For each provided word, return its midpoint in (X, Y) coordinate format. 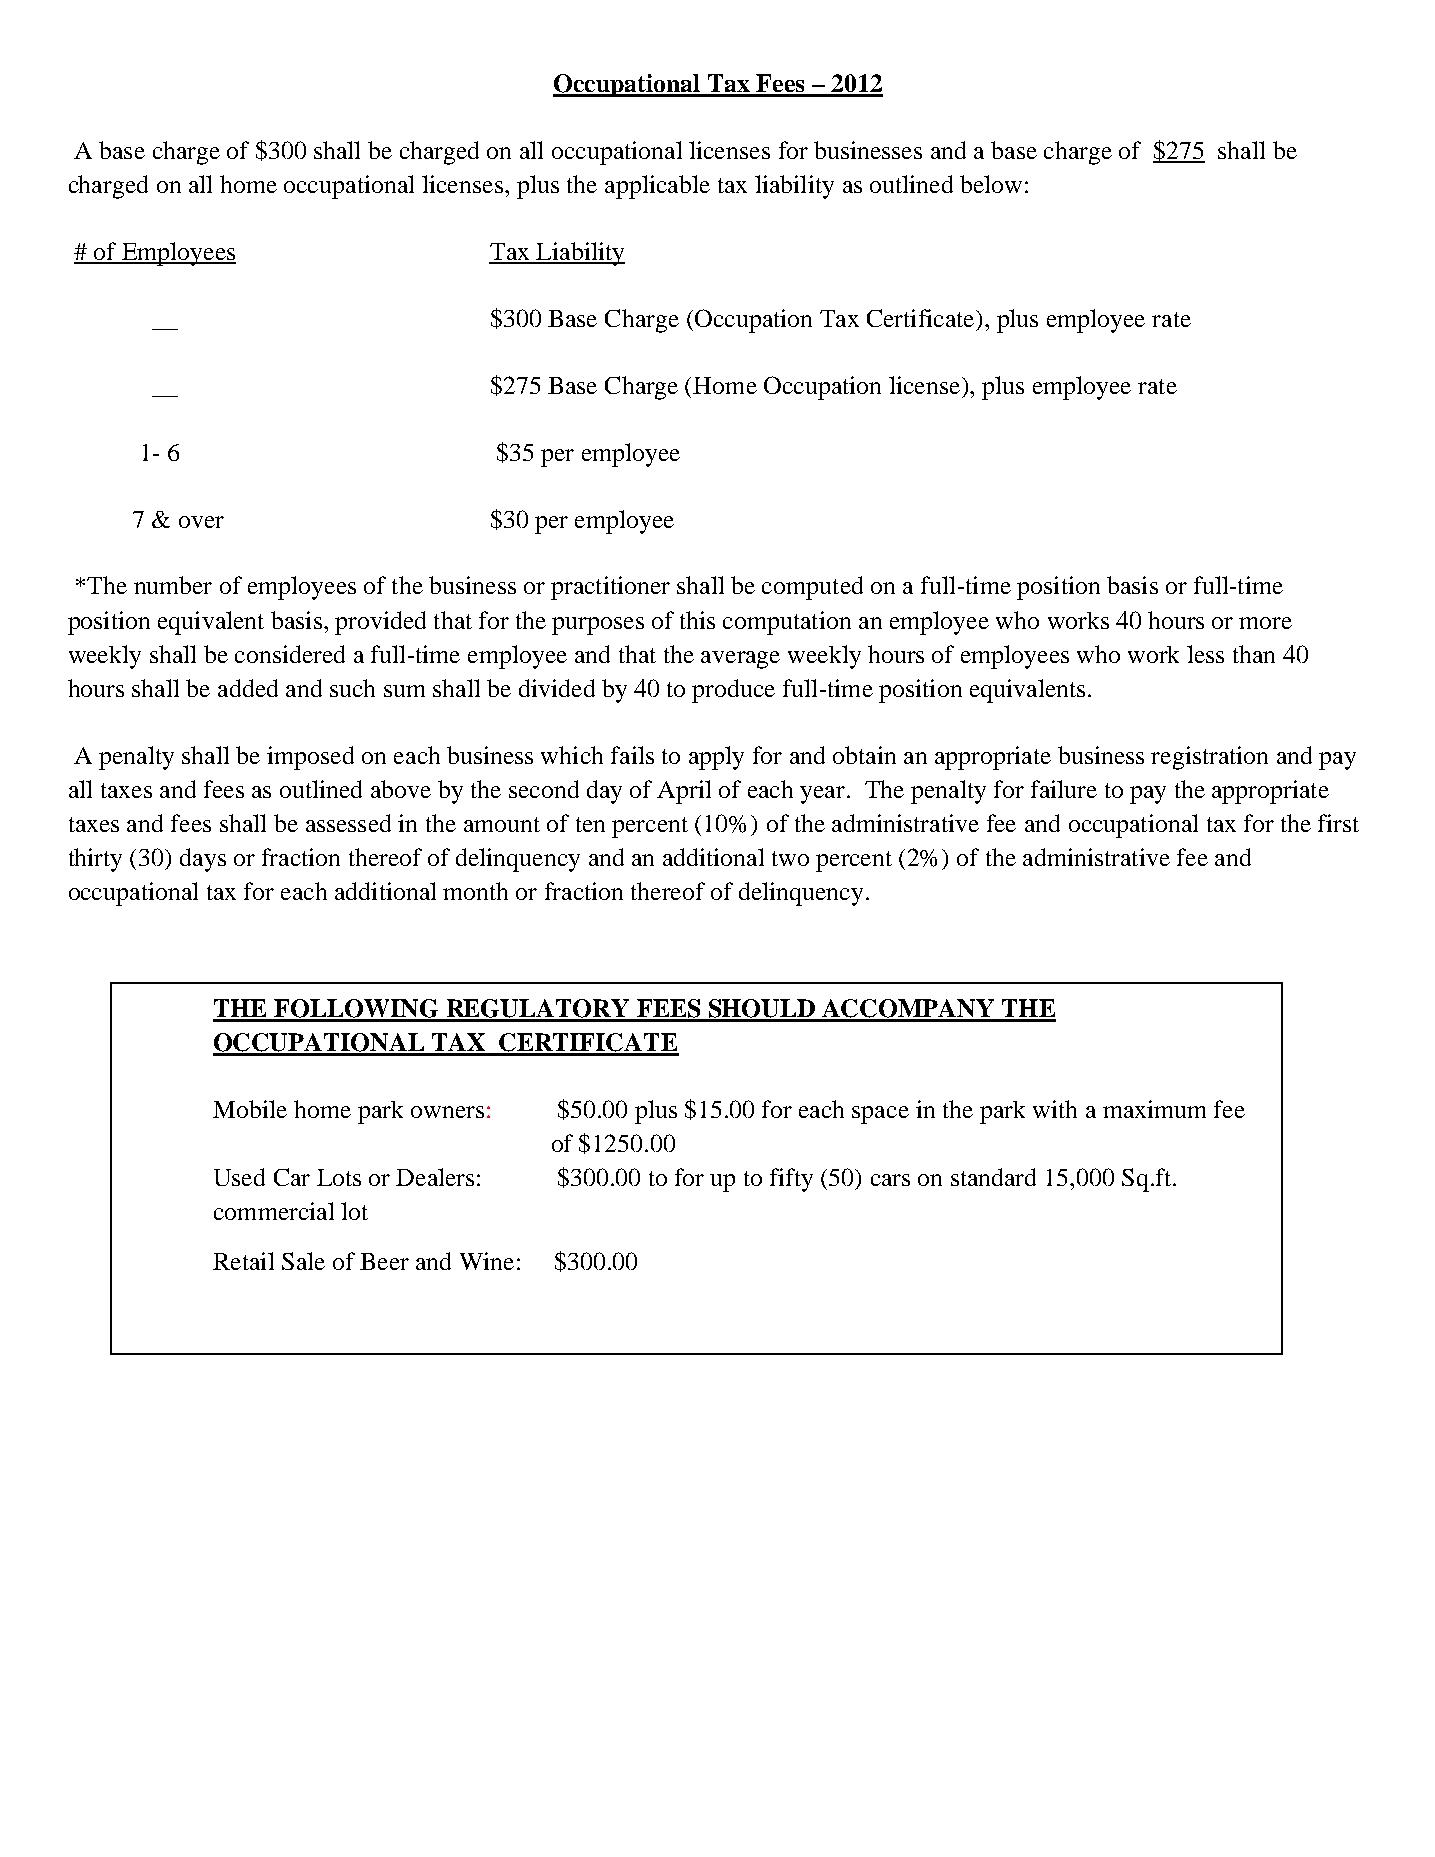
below (991, 184)
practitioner (610, 588)
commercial (274, 1211)
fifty (791, 1180)
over (201, 522)
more (1265, 623)
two (790, 858)
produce (733, 691)
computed (812, 588)
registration (1209, 758)
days (203, 860)
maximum (1154, 1109)
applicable (657, 187)
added (248, 688)
